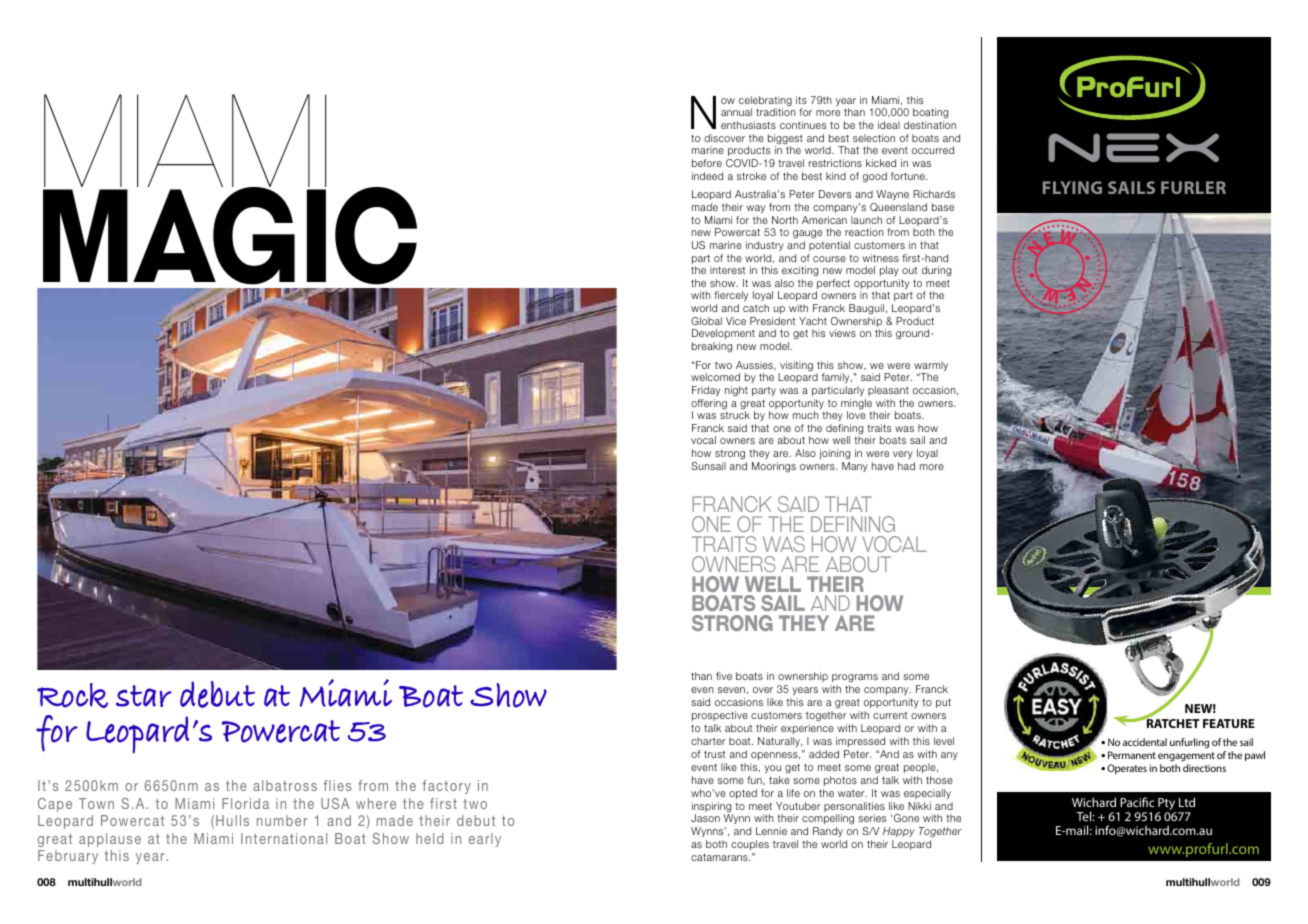 The image size is (1308, 924). I want to click on nex, so click(1133, 147).
